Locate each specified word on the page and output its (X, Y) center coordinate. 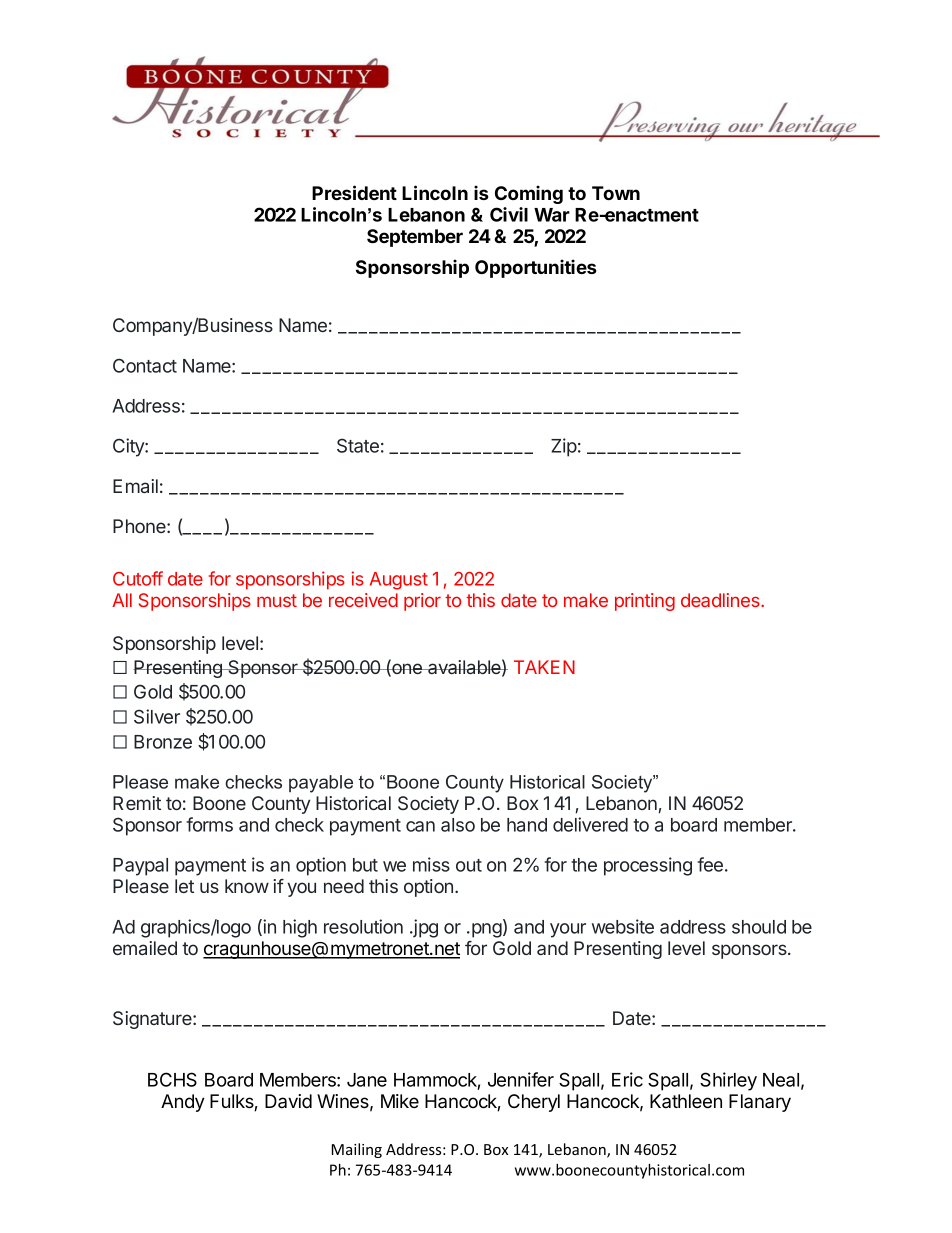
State (358, 445)
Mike (400, 1101)
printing (645, 602)
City (129, 447)
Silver (157, 716)
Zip (564, 447)
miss (431, 864)
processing (648, 866)
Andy (183, 1103)
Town (616, 193)
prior (422, 602)
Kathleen (686, 1101)
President (354, 192)
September (415, 238)
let (184, 886)
